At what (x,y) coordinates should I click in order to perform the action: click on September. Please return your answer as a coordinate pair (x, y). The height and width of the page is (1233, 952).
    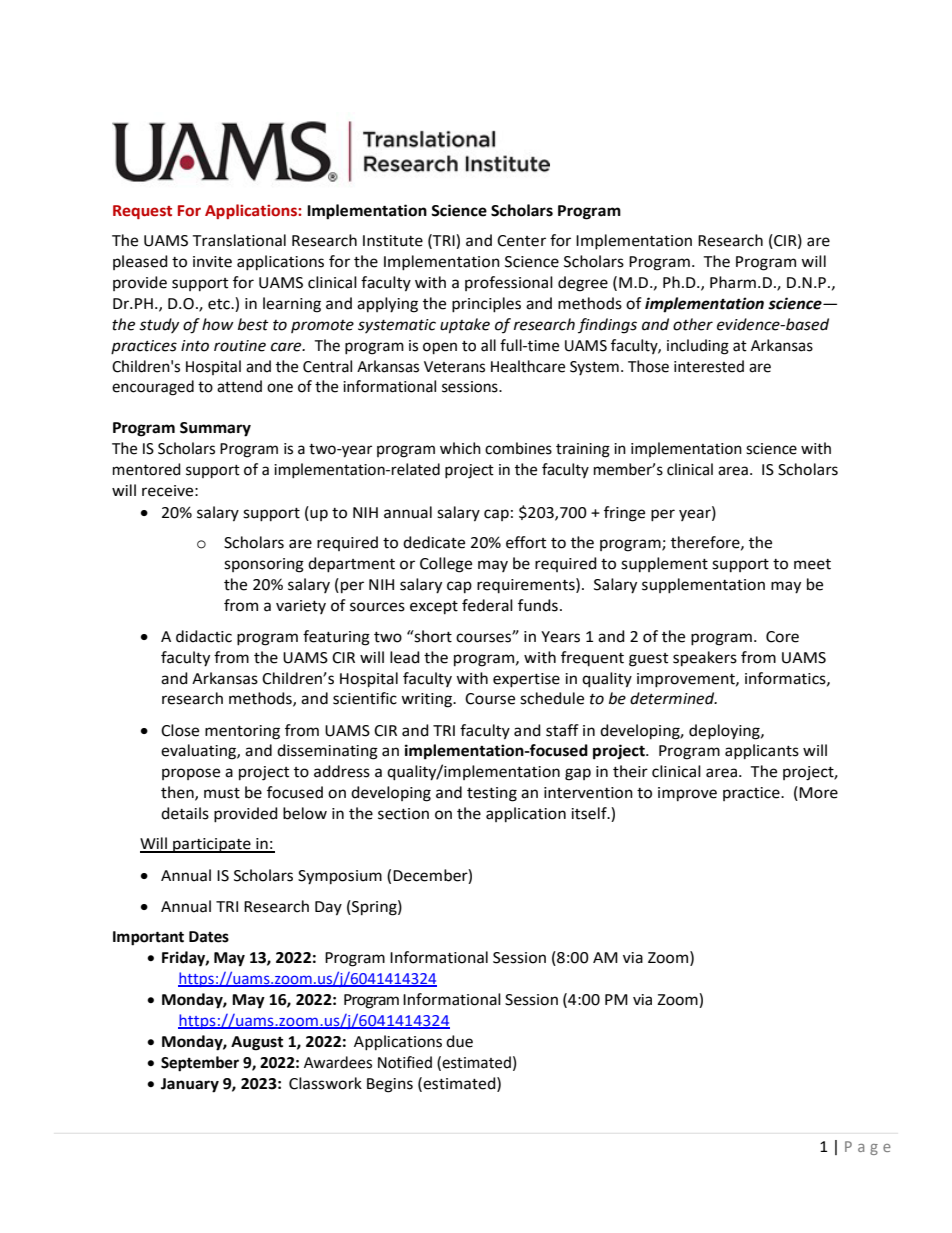
    Looking at the image, I should click on (200, 1064).
